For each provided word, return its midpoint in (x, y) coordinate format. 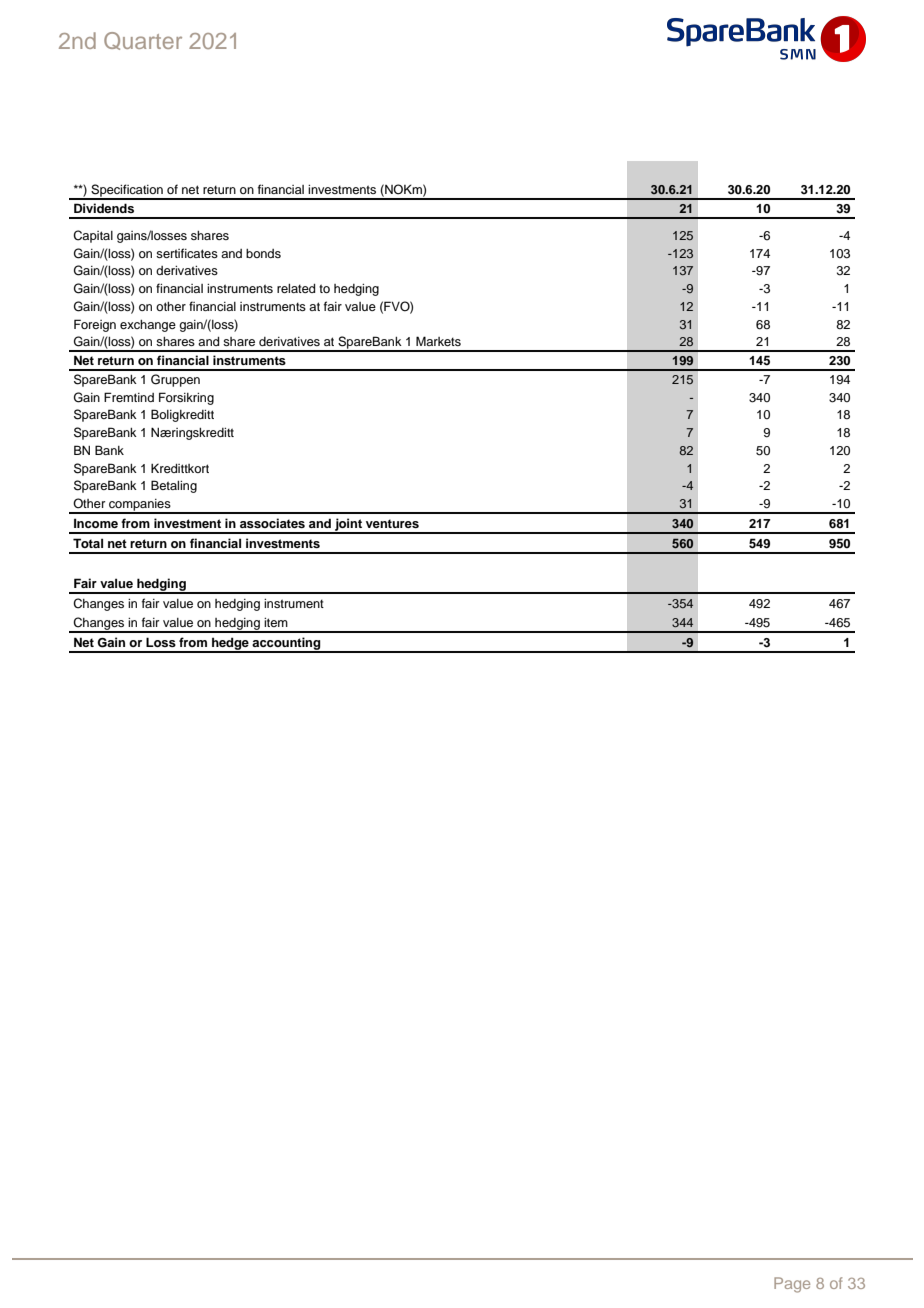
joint (348, 526)
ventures (392, 523)
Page (792, 1285)
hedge (230, 644)
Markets (438, 341)
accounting (287, 644)
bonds (263, 253)
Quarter (143, 41)
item (276, 622)
